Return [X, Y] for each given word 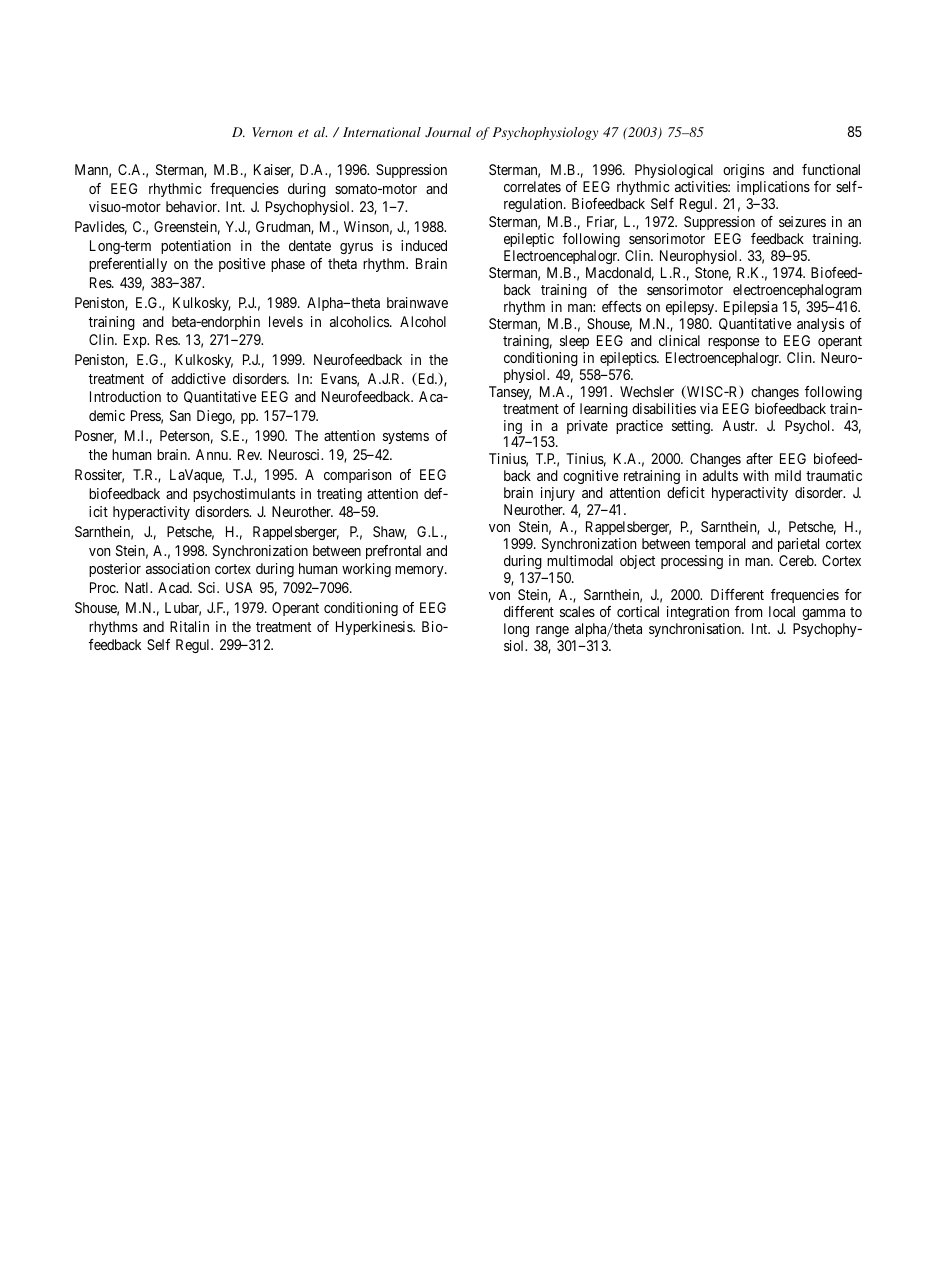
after [759, 458]
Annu [213, 454]
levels [286, 321]
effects [621, 306]
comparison [357, 476]
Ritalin [189, 626]
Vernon [272, 132]
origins [743, 171]
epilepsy [691, 308]
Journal [448, 132]
